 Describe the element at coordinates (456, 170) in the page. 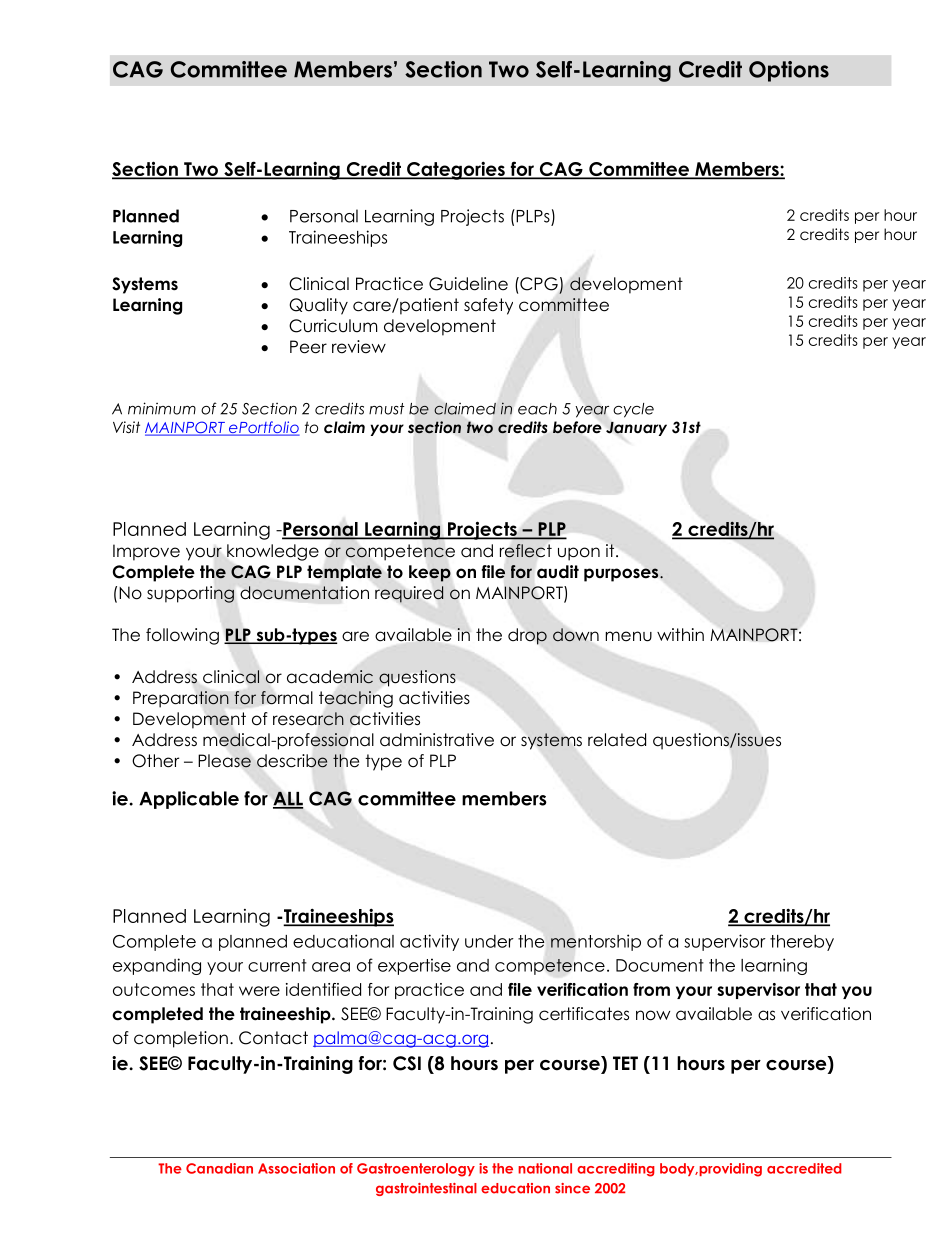

I see `Categories` at that location.
